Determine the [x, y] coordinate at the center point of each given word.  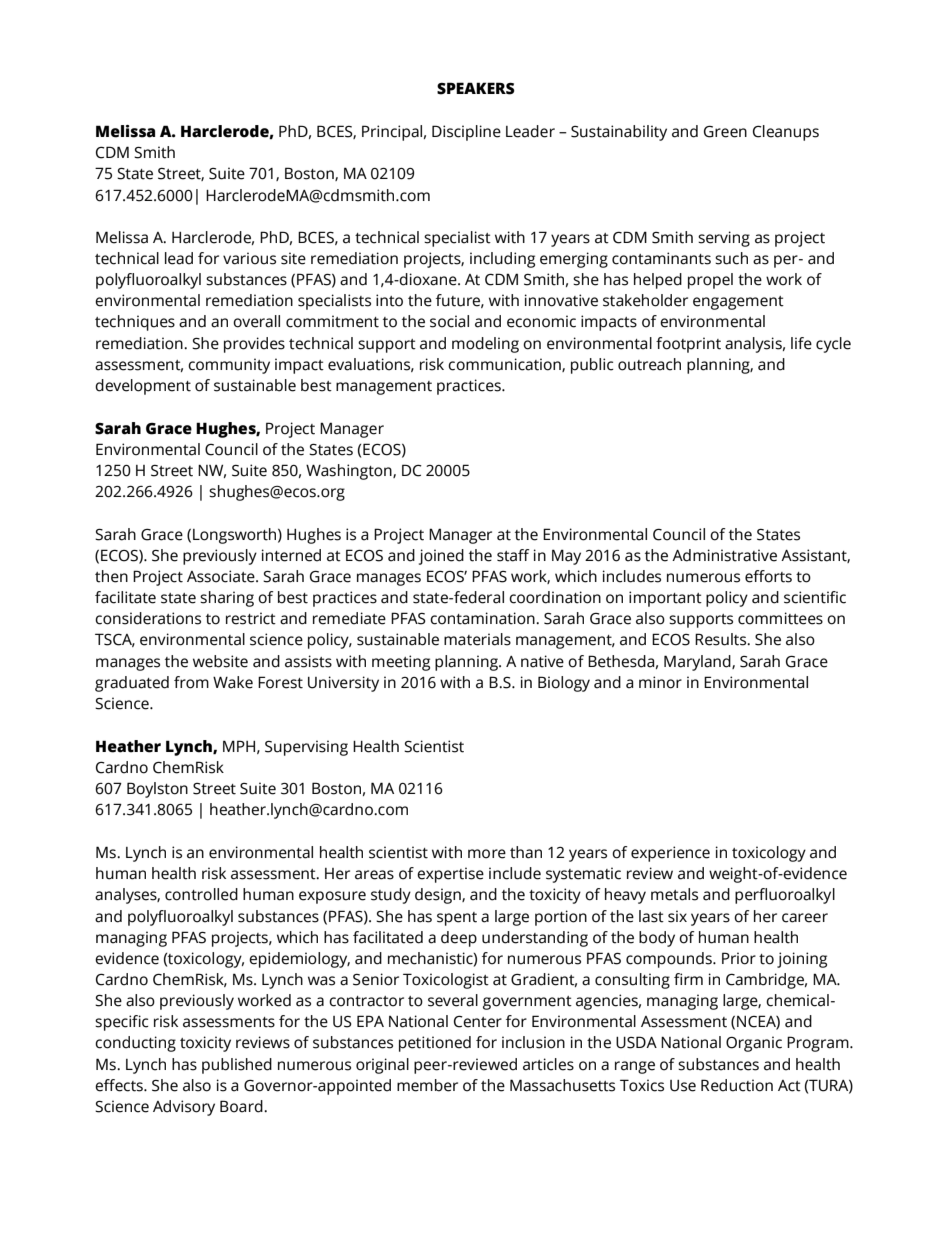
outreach [649, 364]
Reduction [737, 1085]
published [237, 1066]
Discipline [466, 133]
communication [505, 365]
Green [725, 132]
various [249, 258]
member [427, 1085]
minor [660, 682]
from [191, 682]
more [487, 854]
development [143, 387]
